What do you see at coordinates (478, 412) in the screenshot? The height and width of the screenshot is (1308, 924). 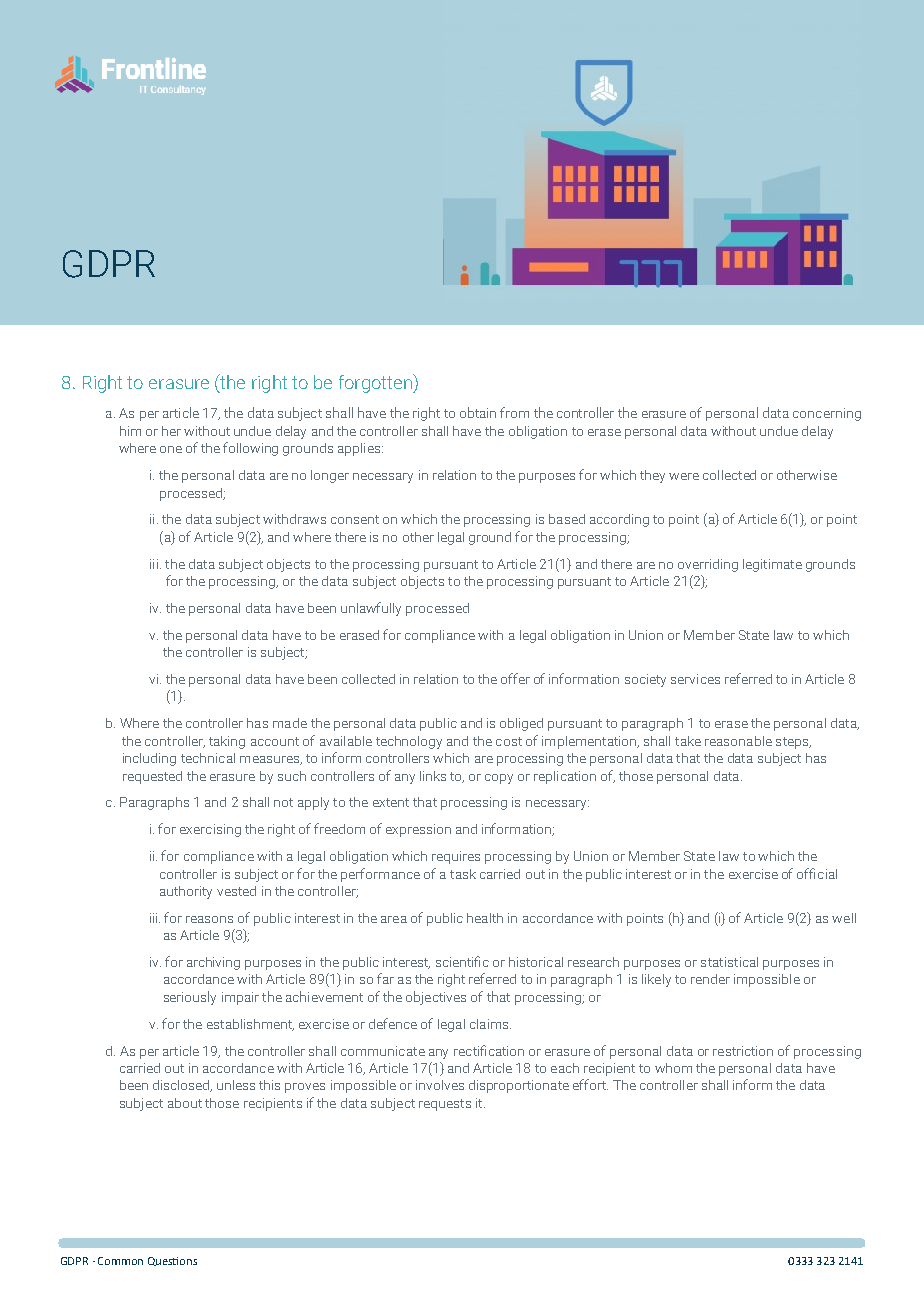 I see `obtain` at bounding box center [478, 412].
